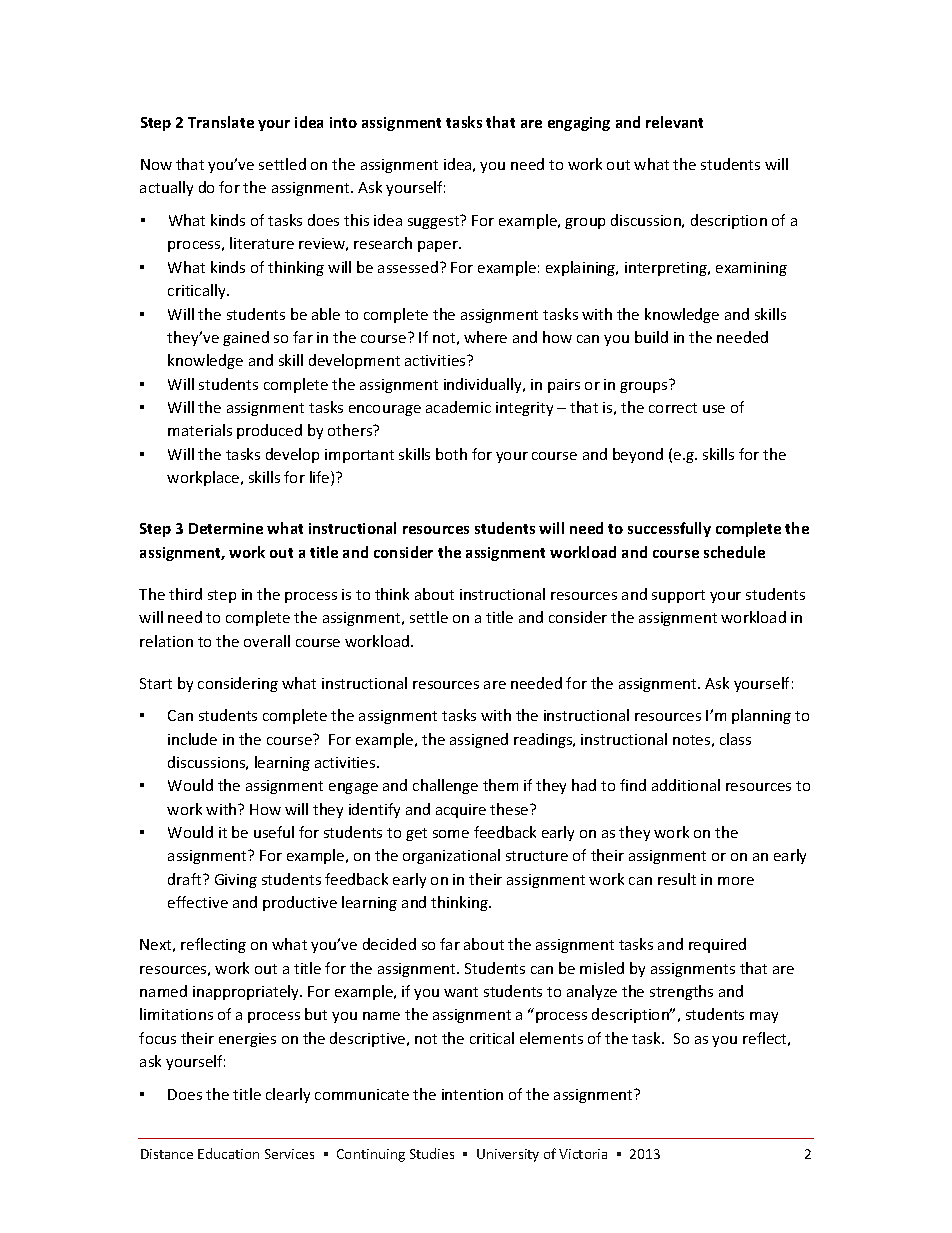  I want to click on intention, so click(472, 1094).
